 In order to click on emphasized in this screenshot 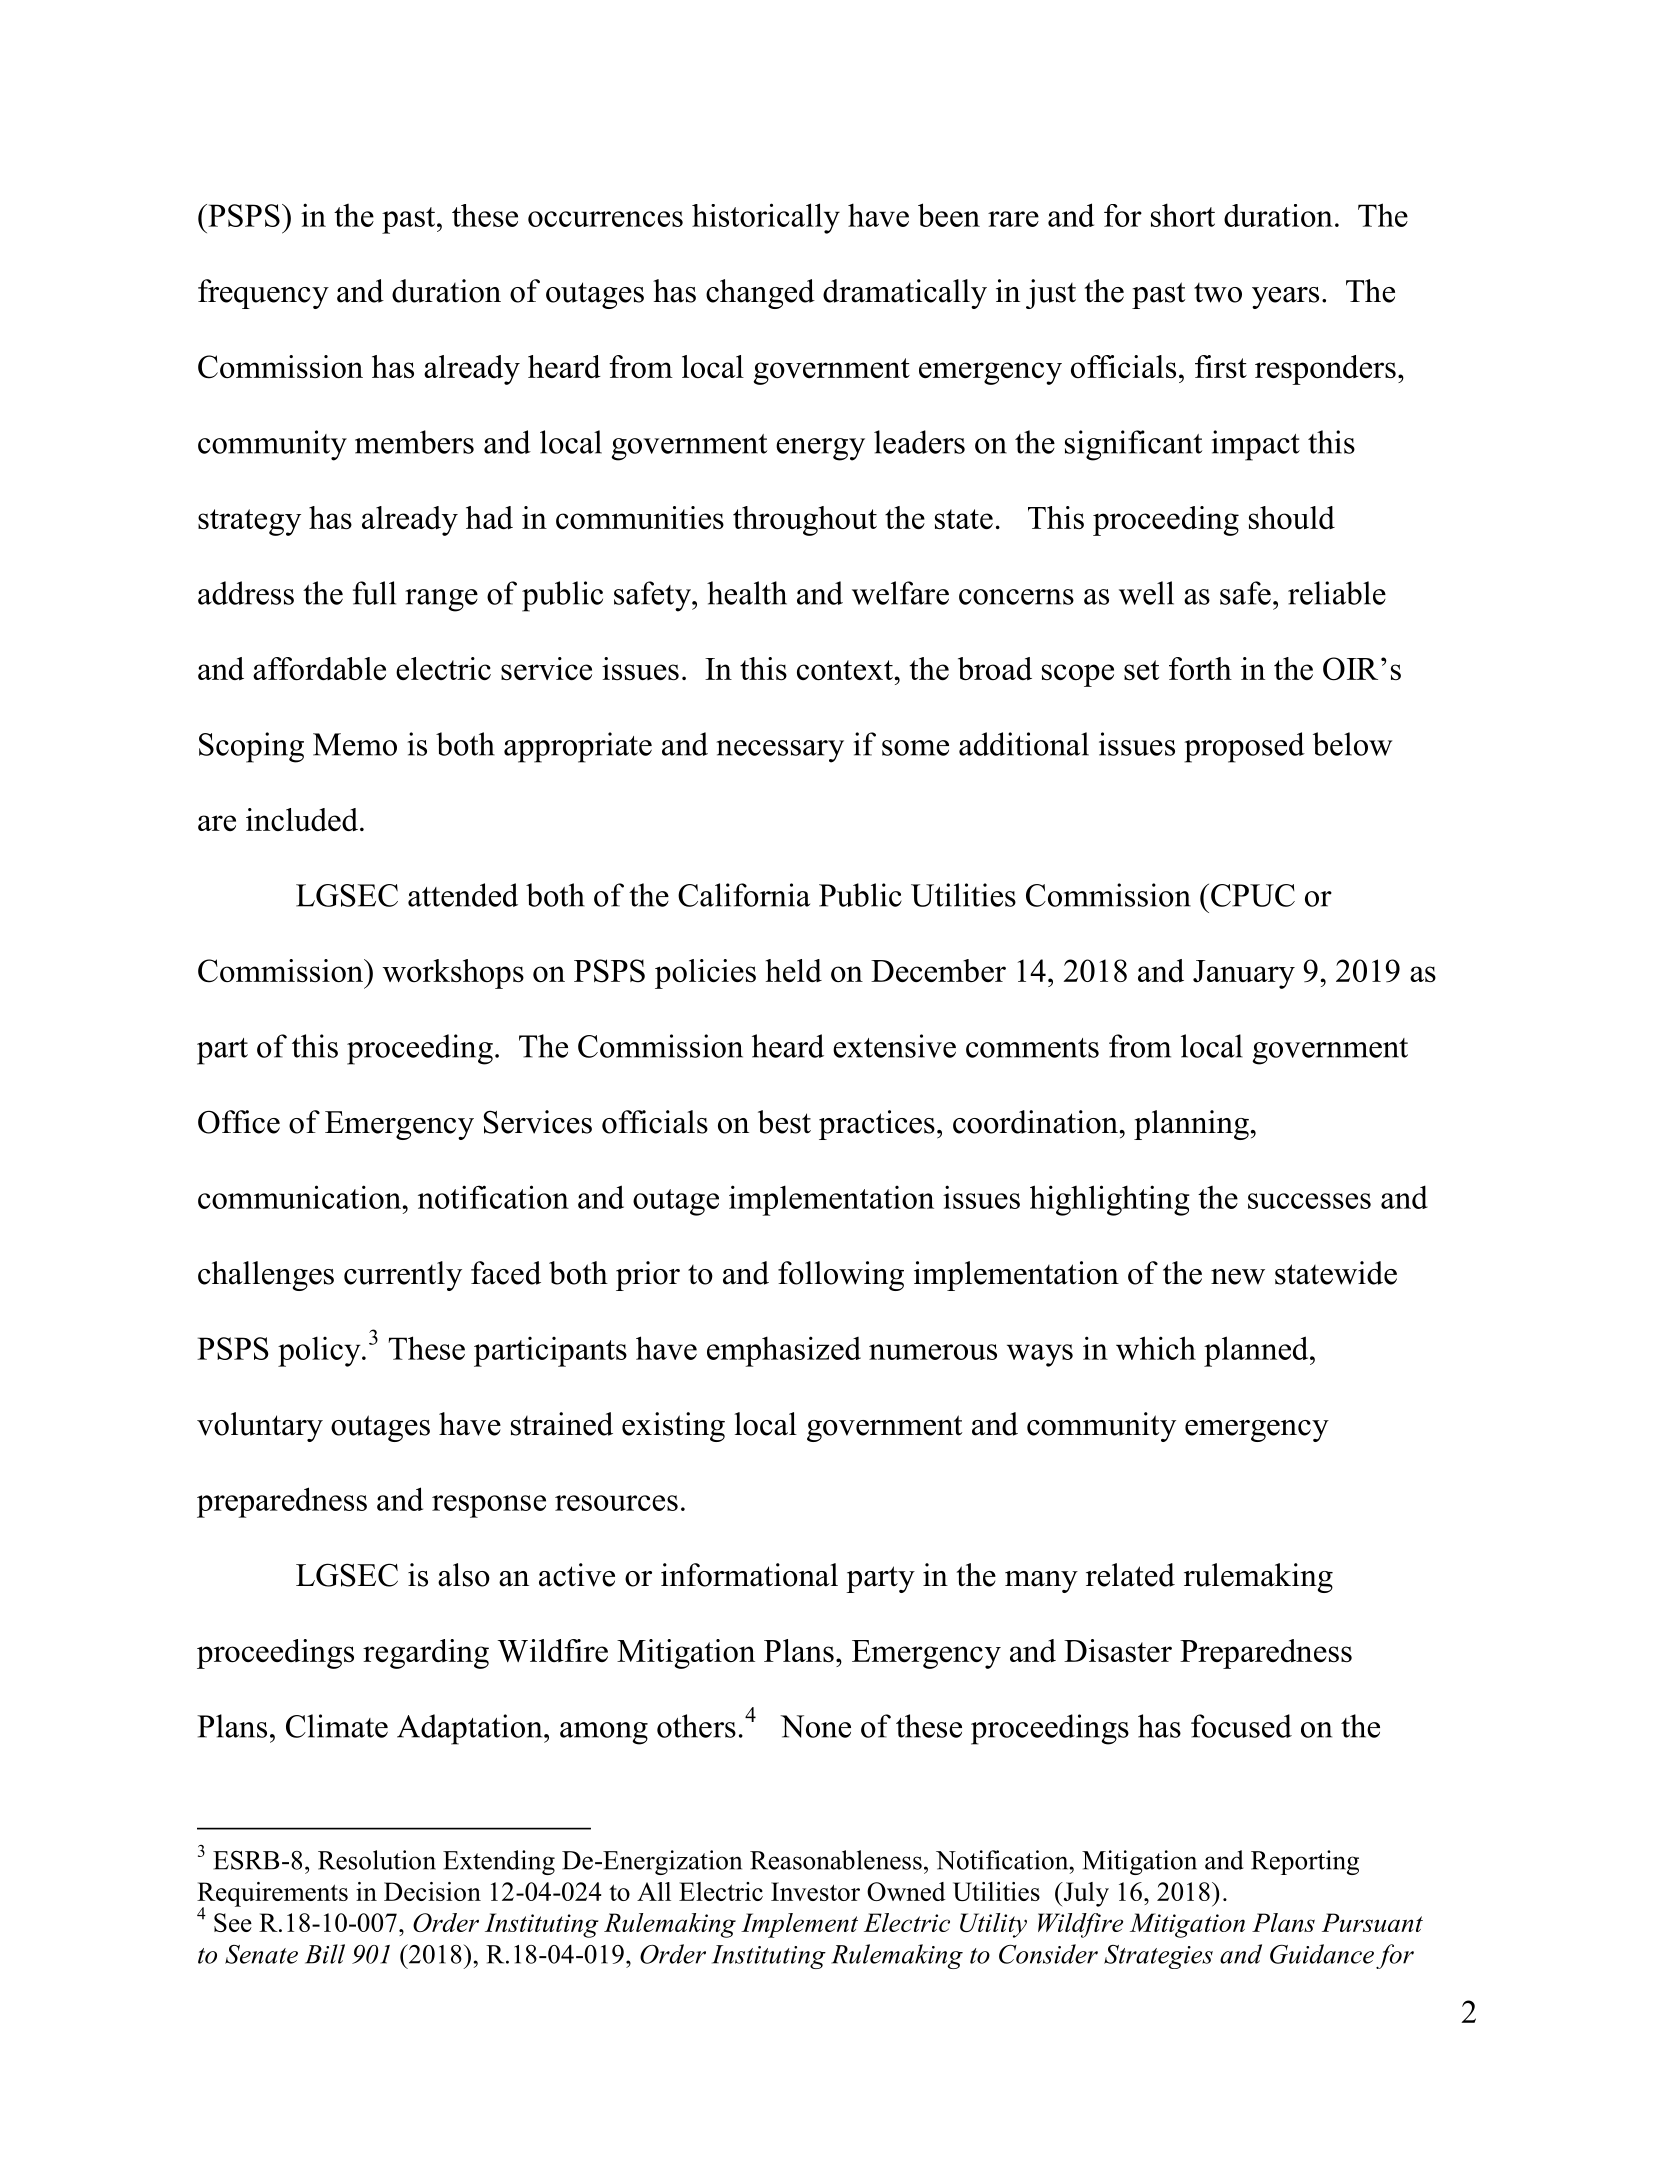, I will do `click(784, 1351)`.
